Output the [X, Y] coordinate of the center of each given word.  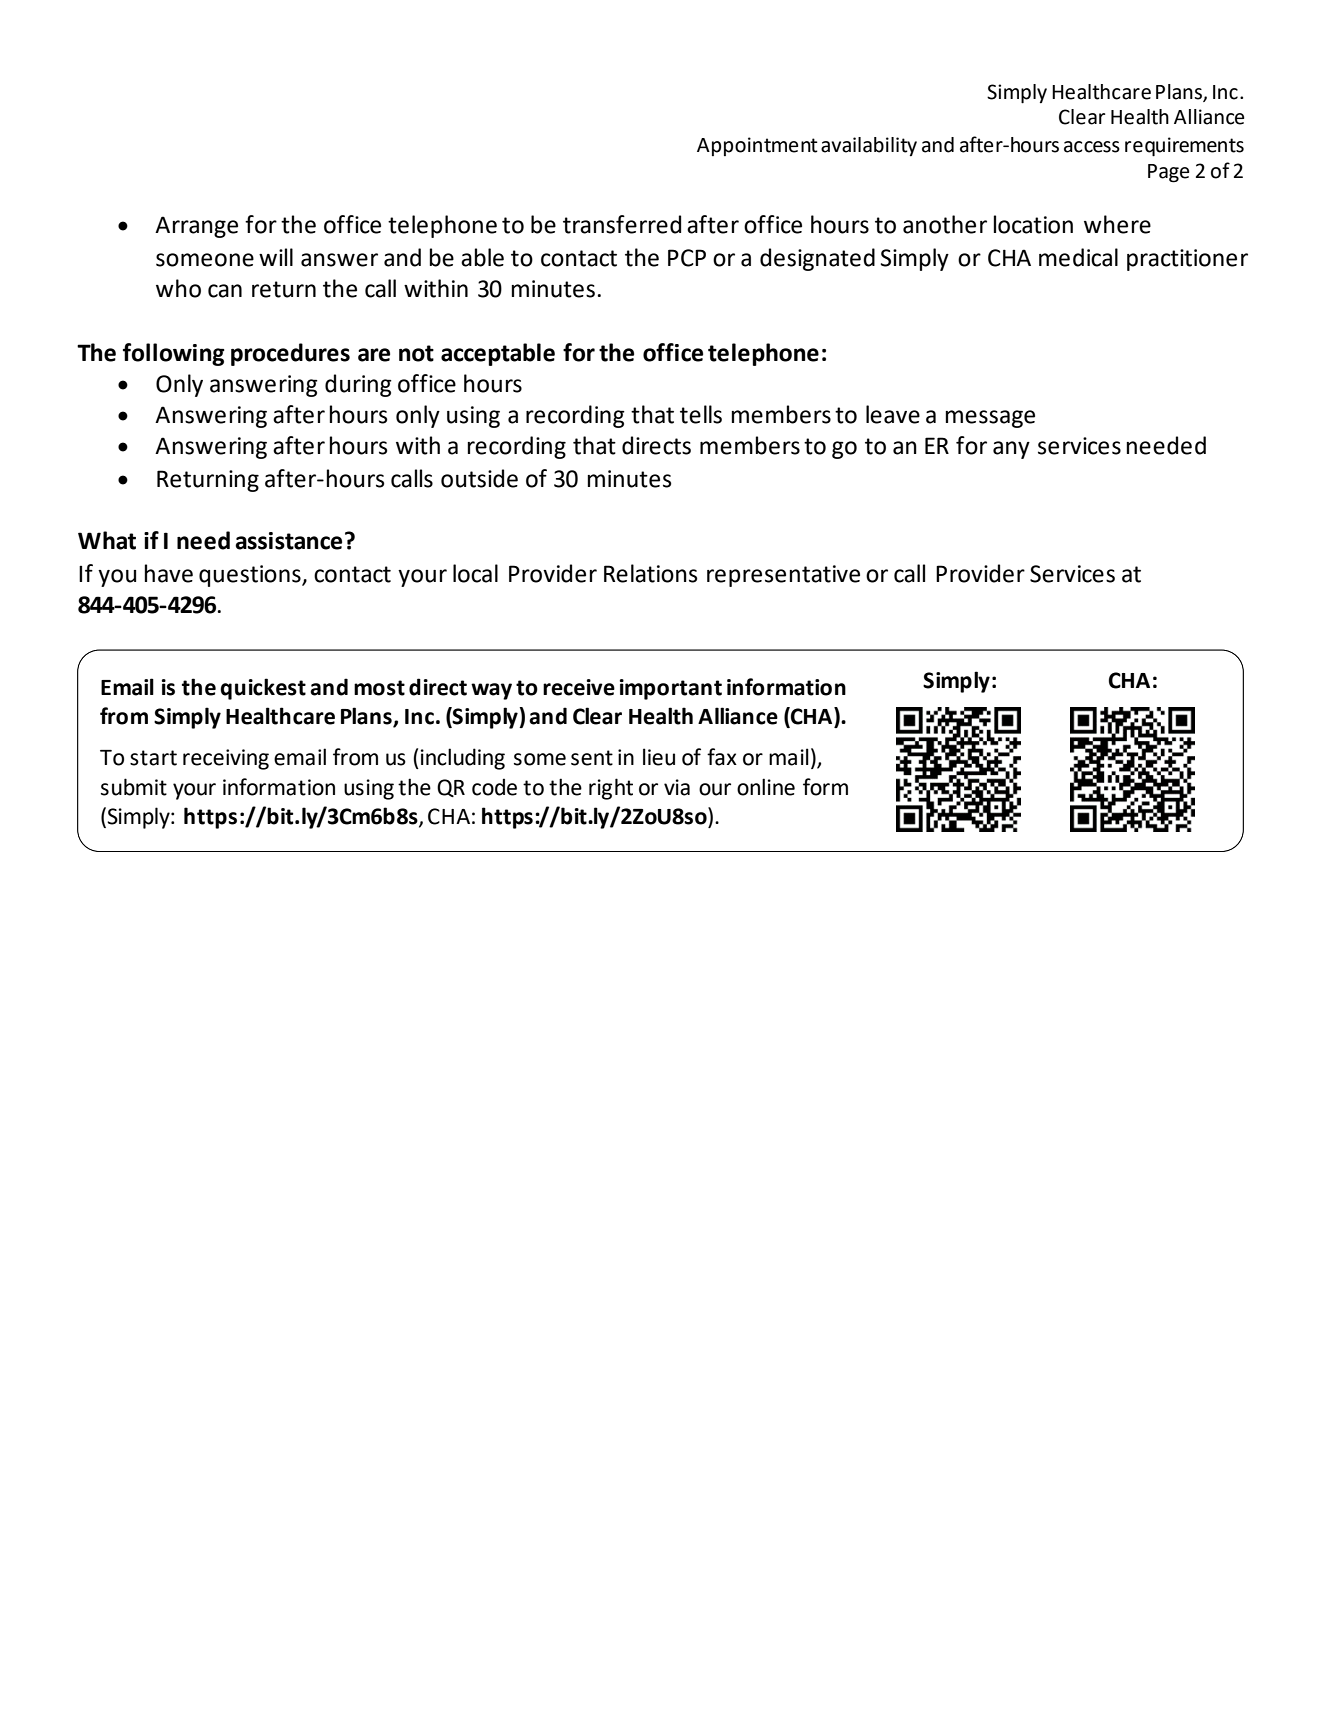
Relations [651, 573]
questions [251, 576]
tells [701, 414]
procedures [290, 354]
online [766, 787]
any [1011, 450]
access [1092, 147]
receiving [226, 759]
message [990, 419]
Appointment [757, 146]
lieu [659, 757]
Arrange [196, 227]
